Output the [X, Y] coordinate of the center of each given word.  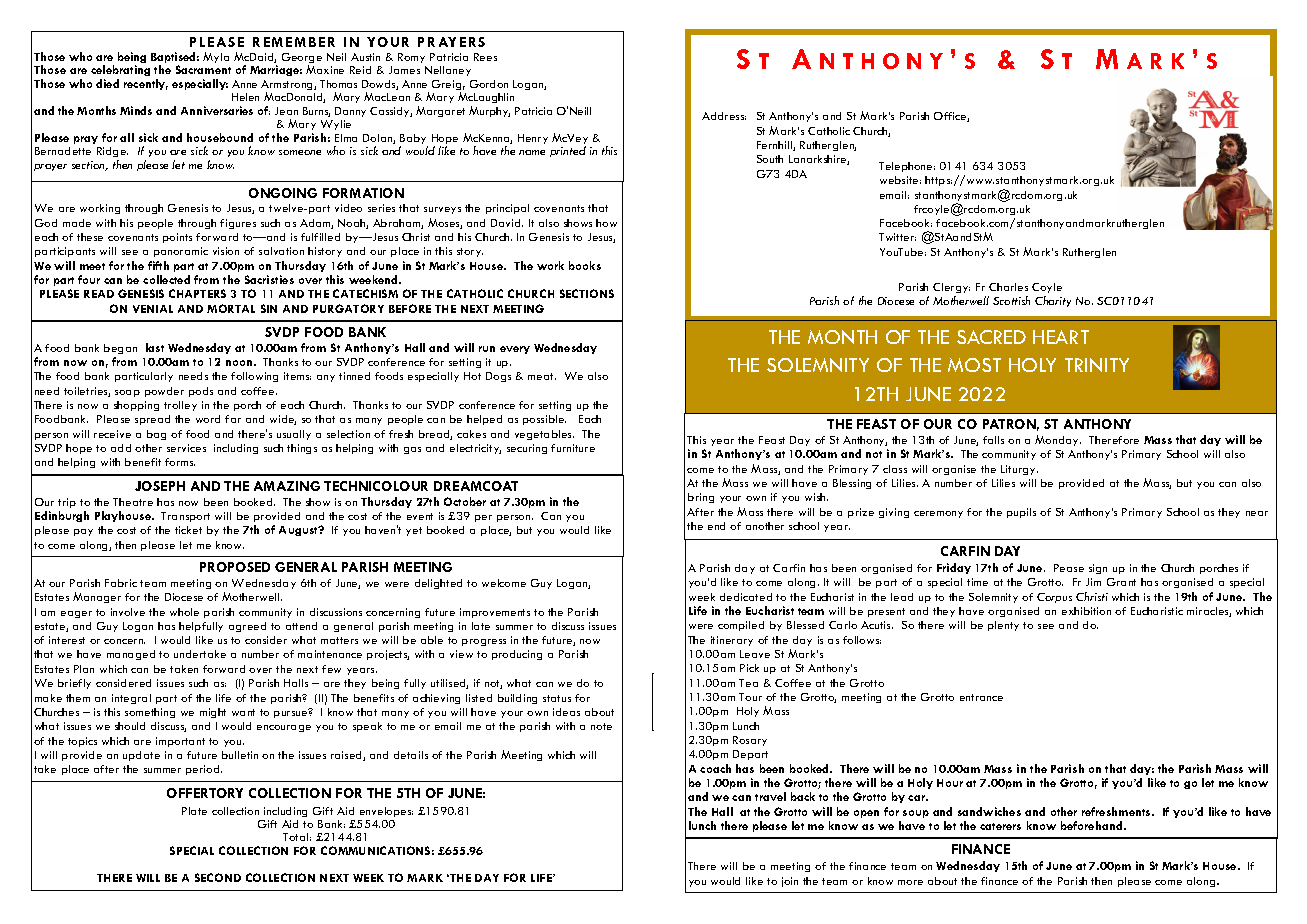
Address [724, 116]
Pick [749, 668]
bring [701, 498]
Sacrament [203, 69]
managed [131, 655]
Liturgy [1019, 470]
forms [180, 462]
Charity [1053, 301]
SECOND [218, 877]
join [790, 882]
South [770, 159]
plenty [1003, 626]
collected [166, 279]
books [585, 265]
